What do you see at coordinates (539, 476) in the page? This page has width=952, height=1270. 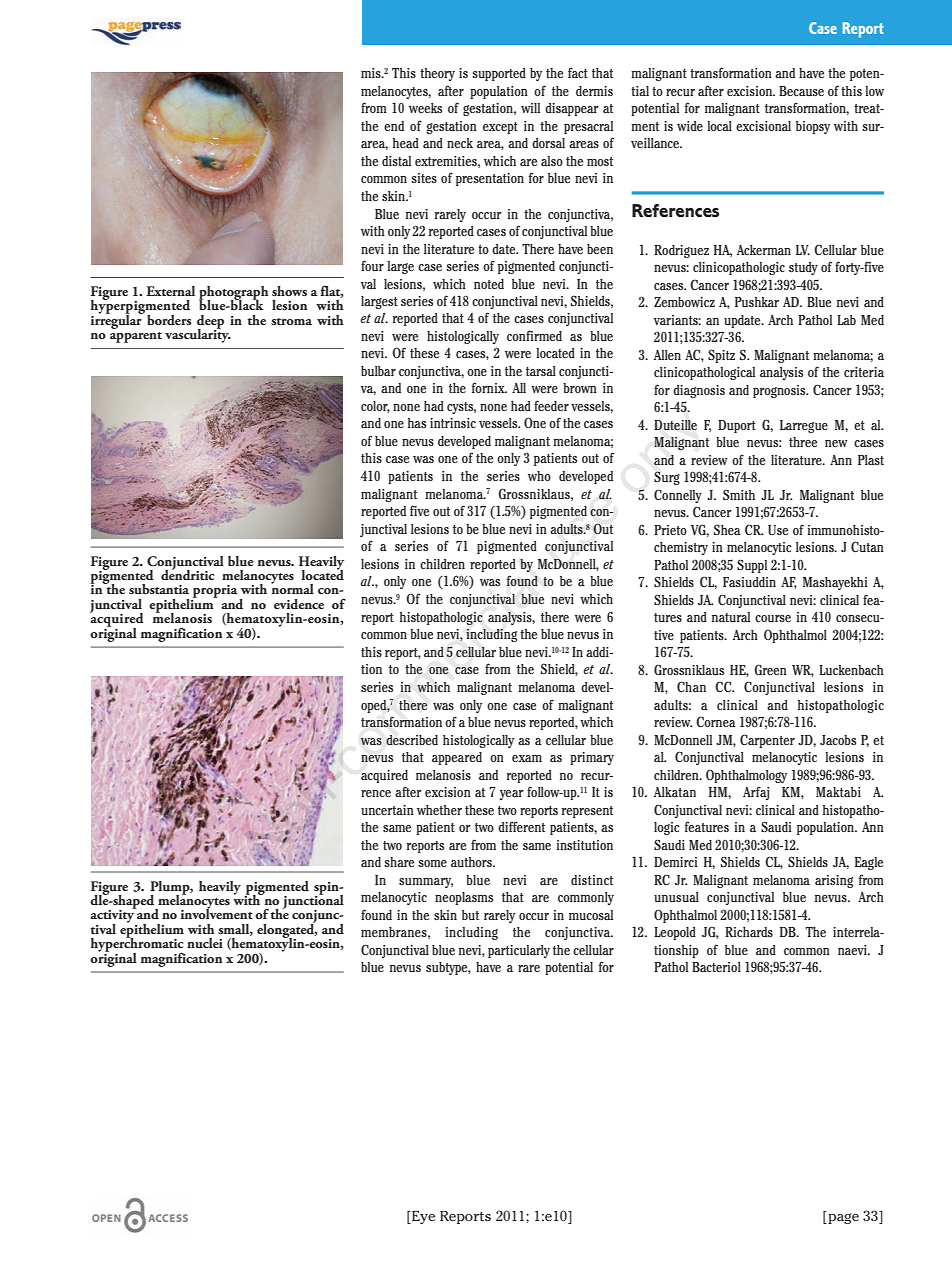 I see `who` at bounding box center [539, 476].
